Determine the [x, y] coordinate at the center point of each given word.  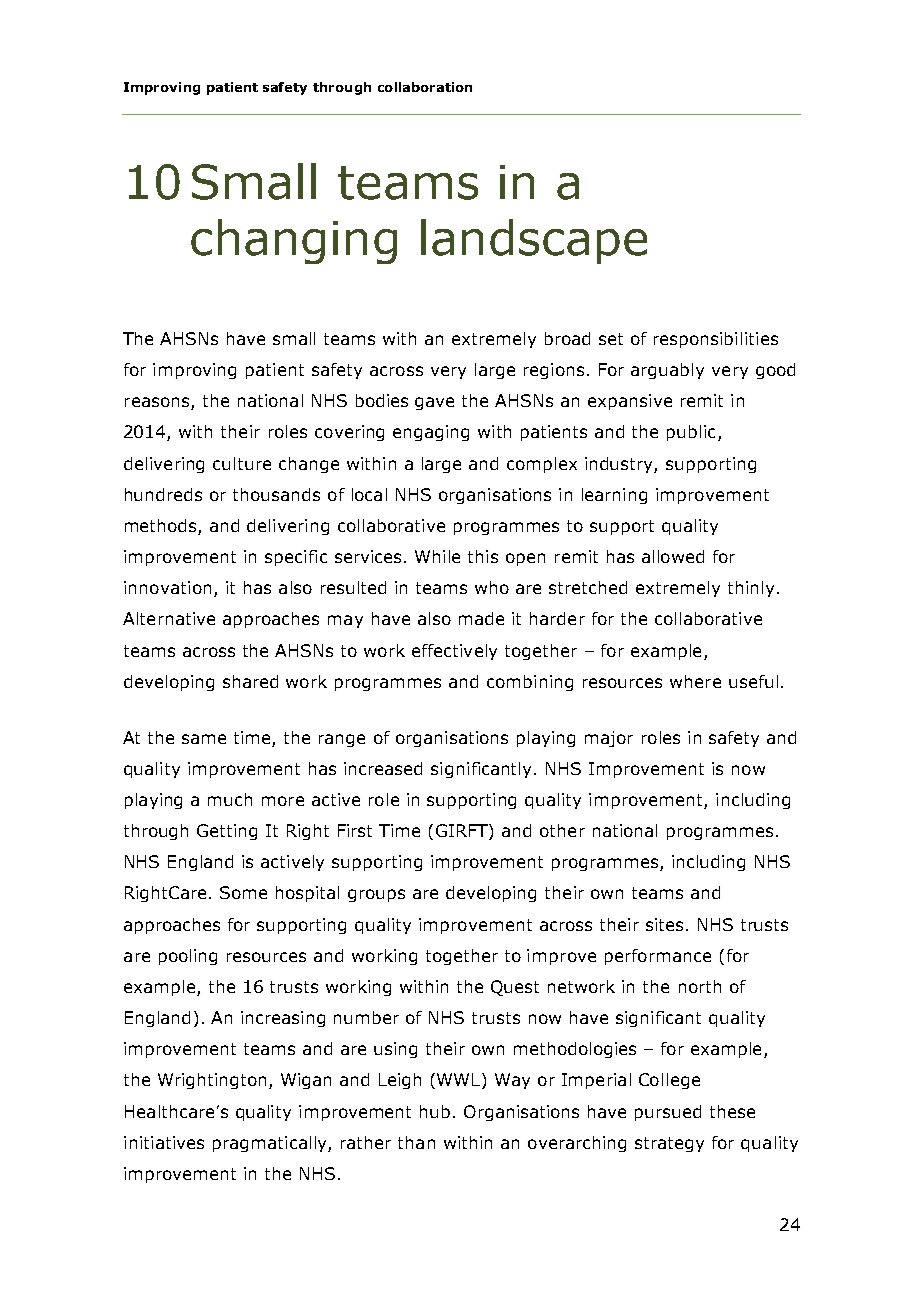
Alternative [169, 618]
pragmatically [271, 1144]
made [481, 618]
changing [294, 241]
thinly [751, 589]
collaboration [425, 87]
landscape [534, 241]
